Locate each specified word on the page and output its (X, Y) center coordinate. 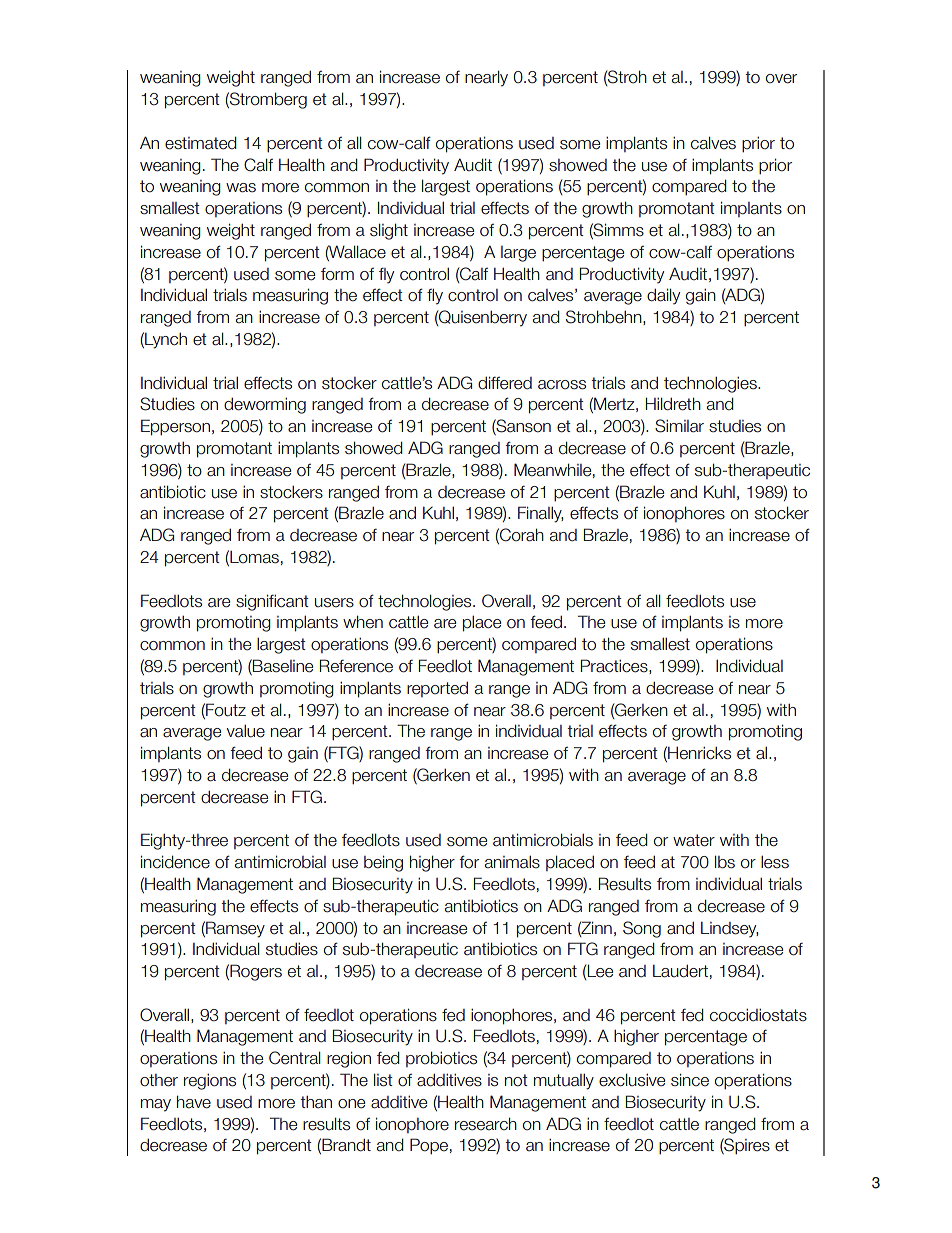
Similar (679, 426)
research (486, 1124)
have (194, 1102)
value (246, 731)
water (694, 840)
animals (512, 862)
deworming (265, 406)
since (690, 1080)
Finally (540, 514)
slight (389, 232)
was (241, 188)
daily (663, 297)
